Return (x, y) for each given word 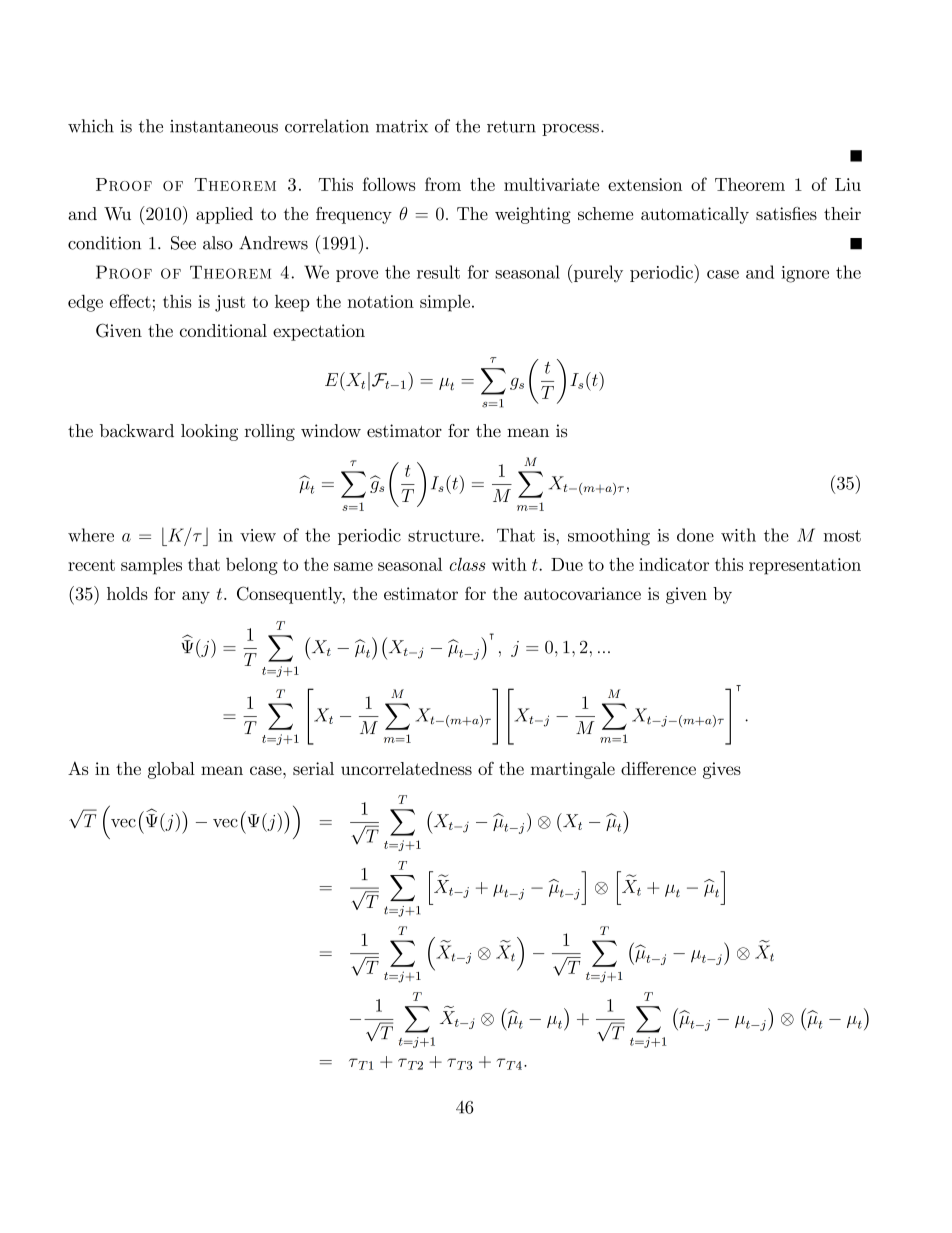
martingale (573, 770)
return (511, 127)
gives (722, 770)
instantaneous (224, 126)
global (171, 770)
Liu (848, 184)
